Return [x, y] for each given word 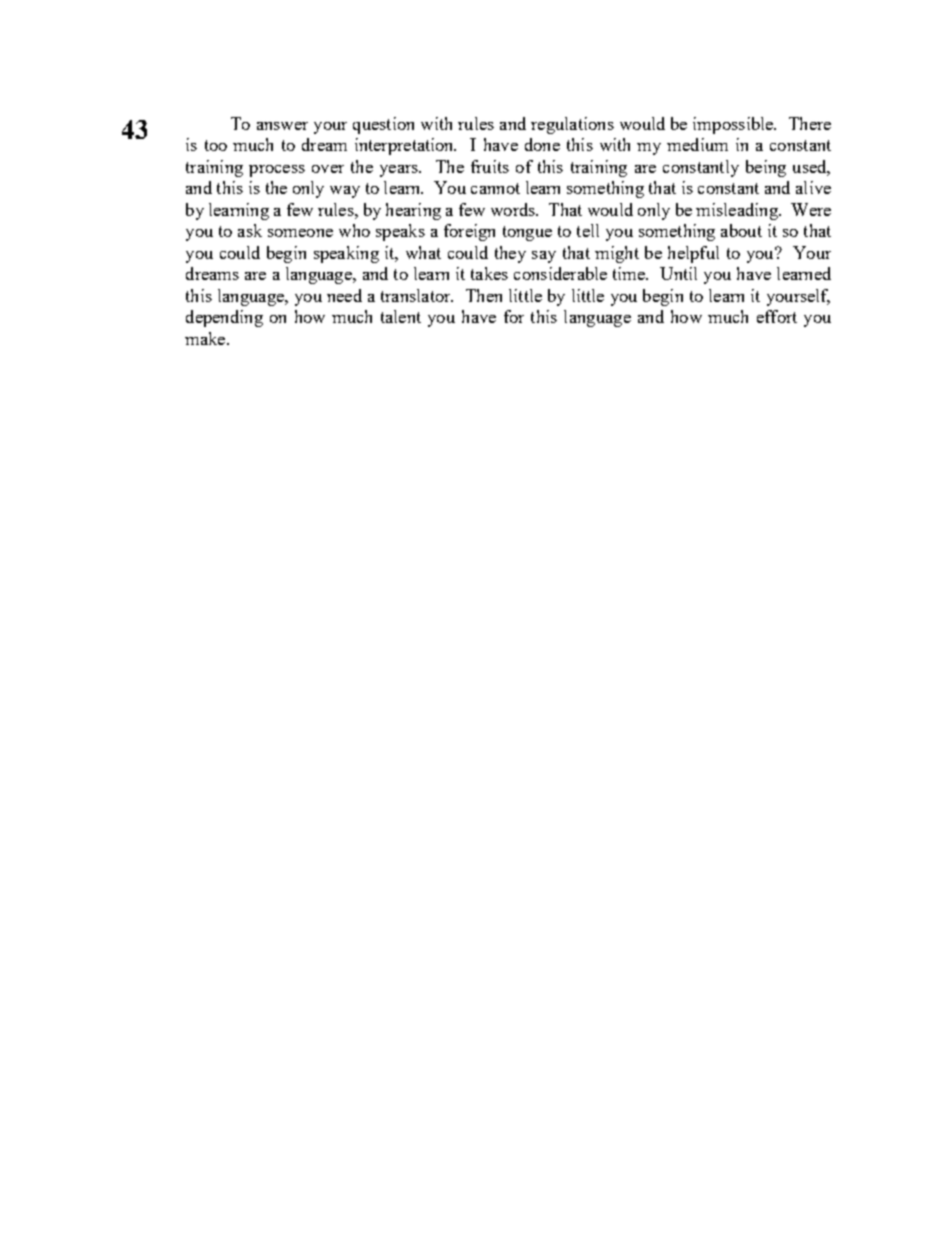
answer [282, 126]
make [206, 338]
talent [401, 316]
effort [777, 316]
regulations [572, 125]
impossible [734, 125]
